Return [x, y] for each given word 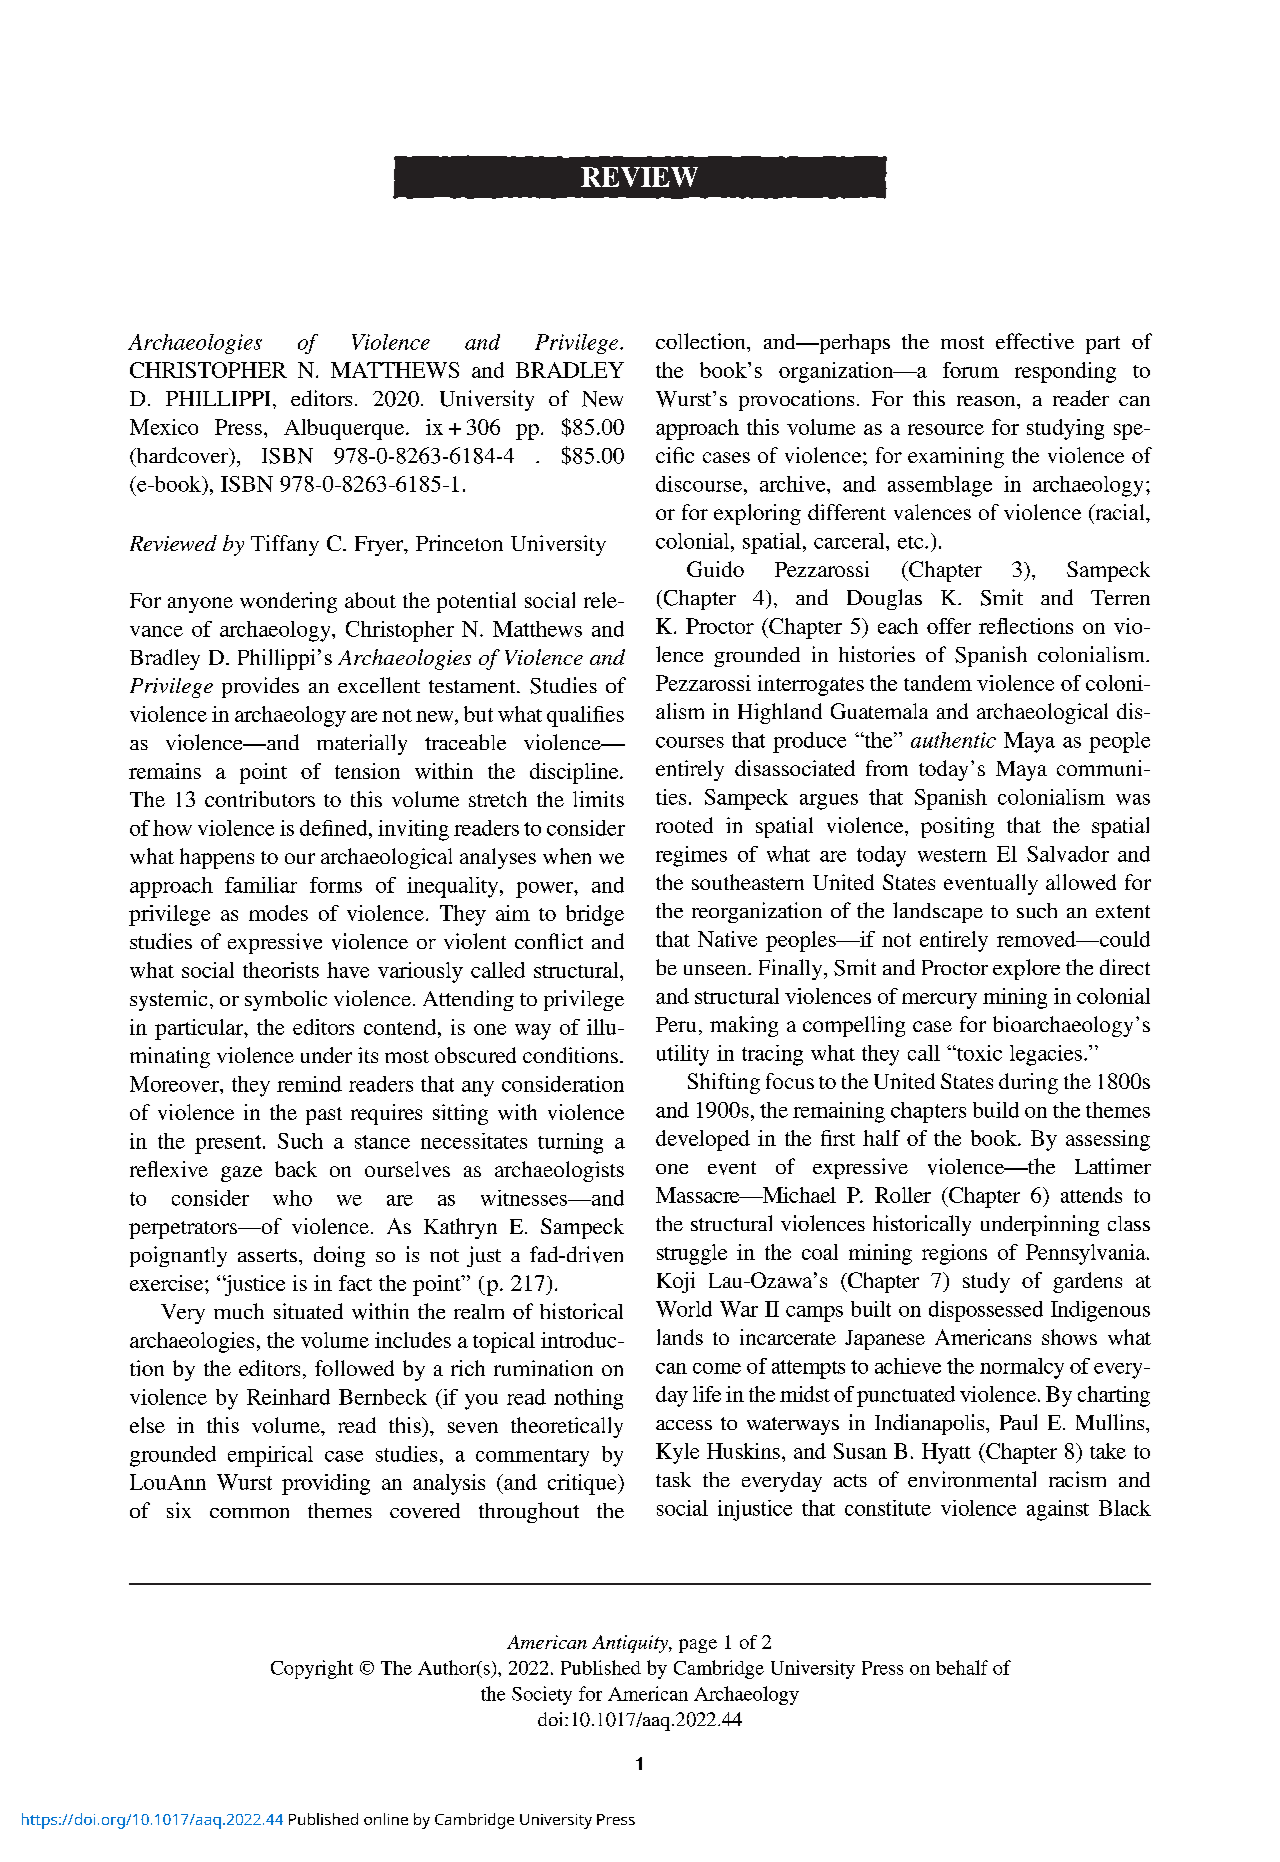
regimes [691, 856]
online [386, 1819]
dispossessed [986, 1311]
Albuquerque [345, 429]
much [239, 1311]
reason [987, 401]
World [684, 1309]
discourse [700, 484]
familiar [261, 885]
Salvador [1068, 854]
